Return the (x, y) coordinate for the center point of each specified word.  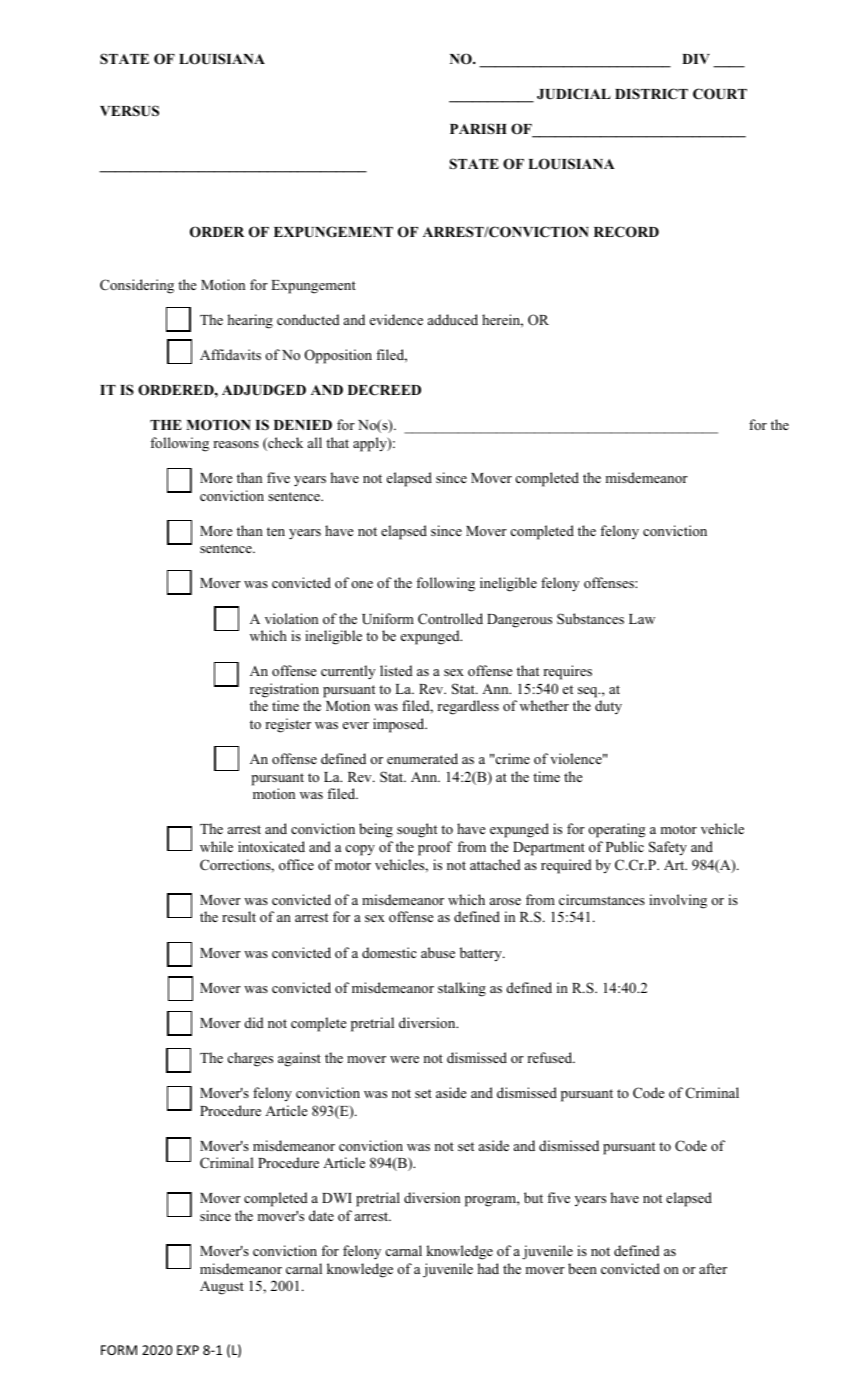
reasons (236, 444)
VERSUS (129, 111)
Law (642, 619)
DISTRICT (651, 94)
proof (435, 848)
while (216, 846)
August (222, 1288)
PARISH (478, 128)
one (362, 584)
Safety (668, 848)
